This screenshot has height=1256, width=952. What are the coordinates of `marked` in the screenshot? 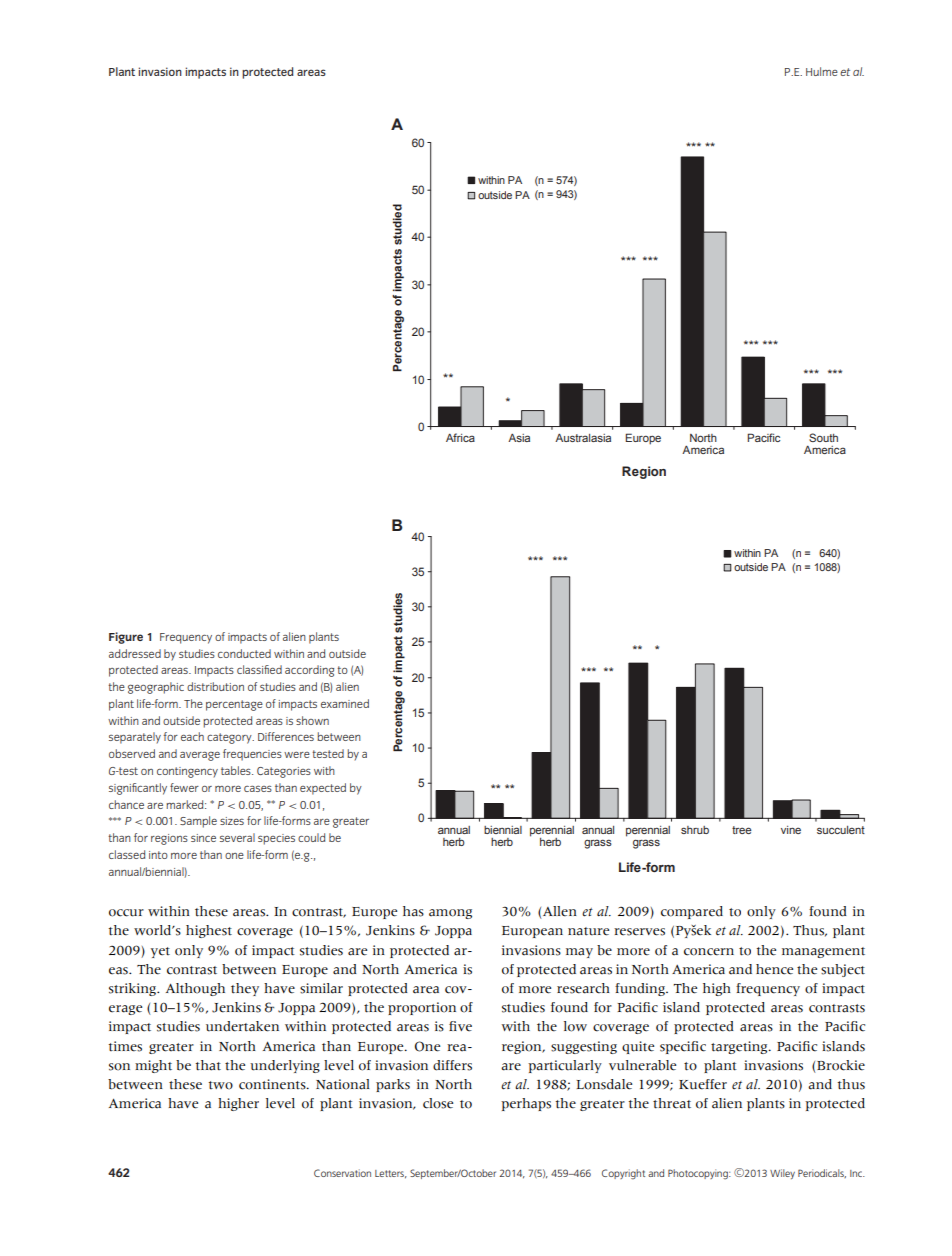 It's located at (186, 804).
